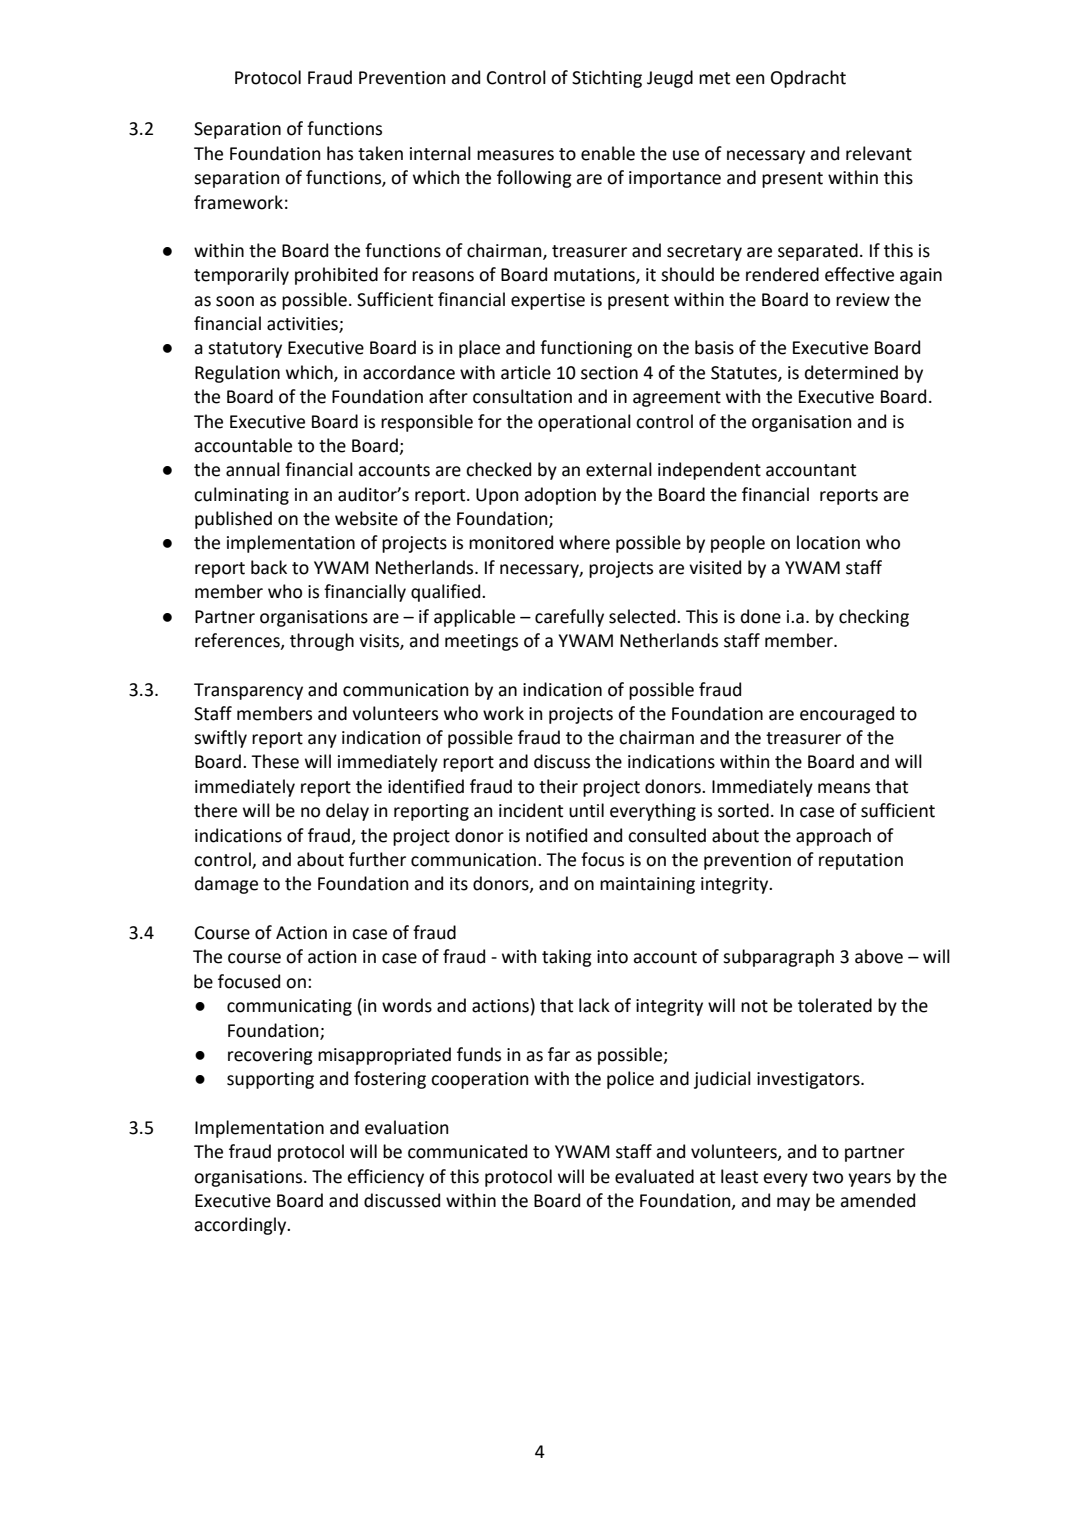 The height and width of the screenshot is (1527, 1079). What do you see at coordinates (569, 618) in the screenshot?
I see `carefully` at bounding box center [569, 618].
